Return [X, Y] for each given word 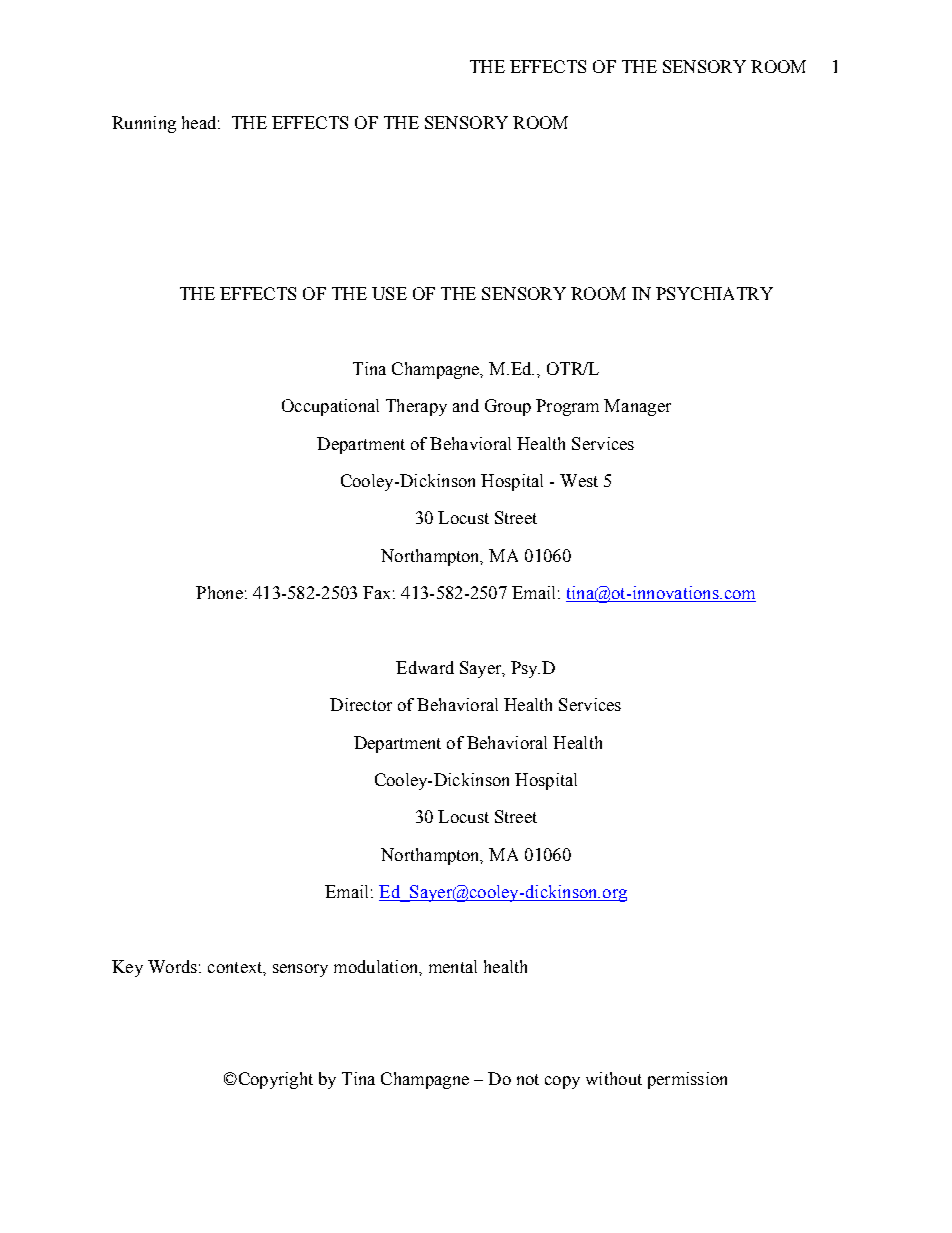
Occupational [330, 407]
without [614, 1078]
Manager [637, 407]
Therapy [416, 407]
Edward [425, 667]
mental [453, 966]
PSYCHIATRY [714, 293]
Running [144, 124]
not [528, 1079]
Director [361, 704]
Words [172, 966]
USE [389, 293]
